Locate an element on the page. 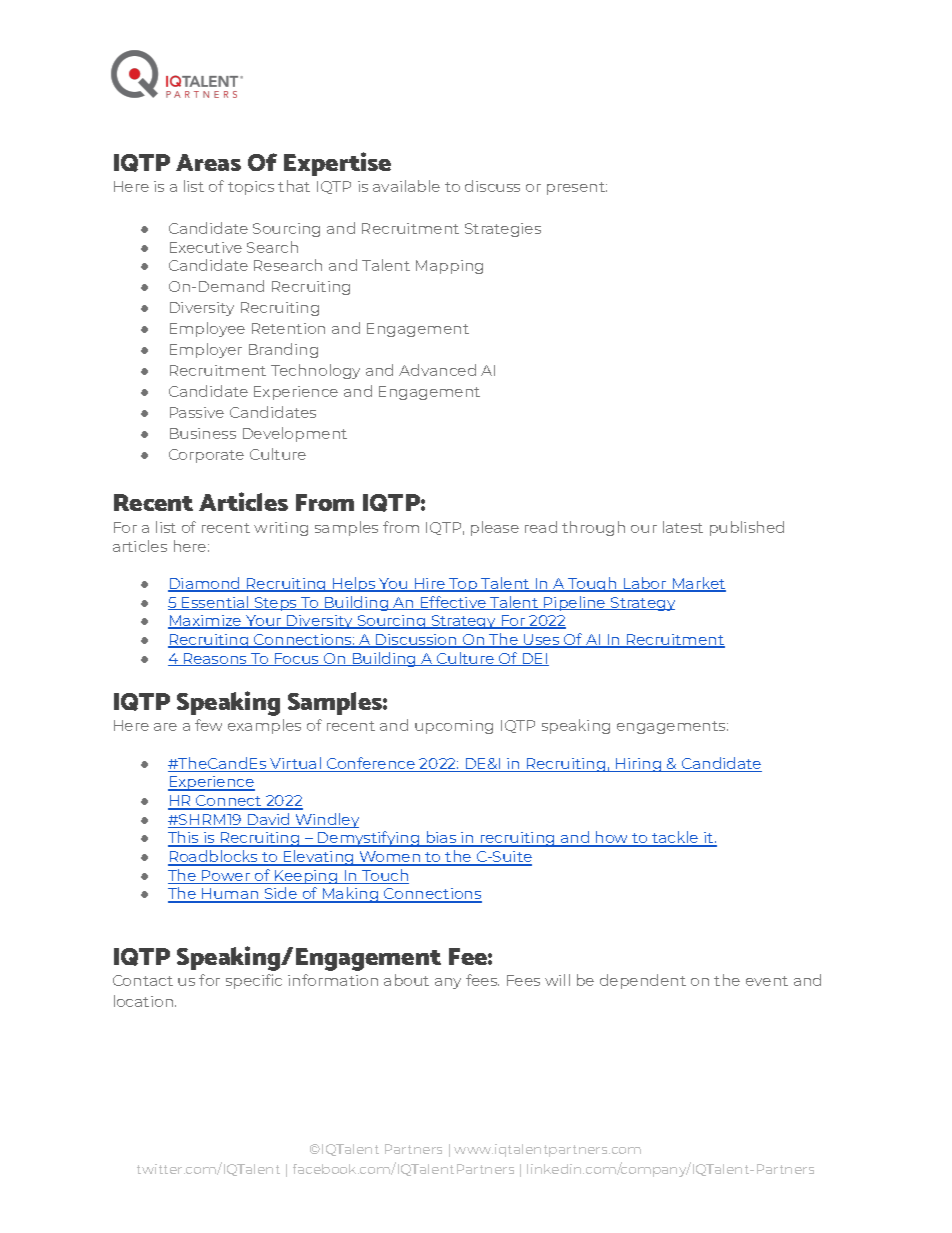 The image size is (952, 1233). Hiring is located at coordinates (639, 765).
